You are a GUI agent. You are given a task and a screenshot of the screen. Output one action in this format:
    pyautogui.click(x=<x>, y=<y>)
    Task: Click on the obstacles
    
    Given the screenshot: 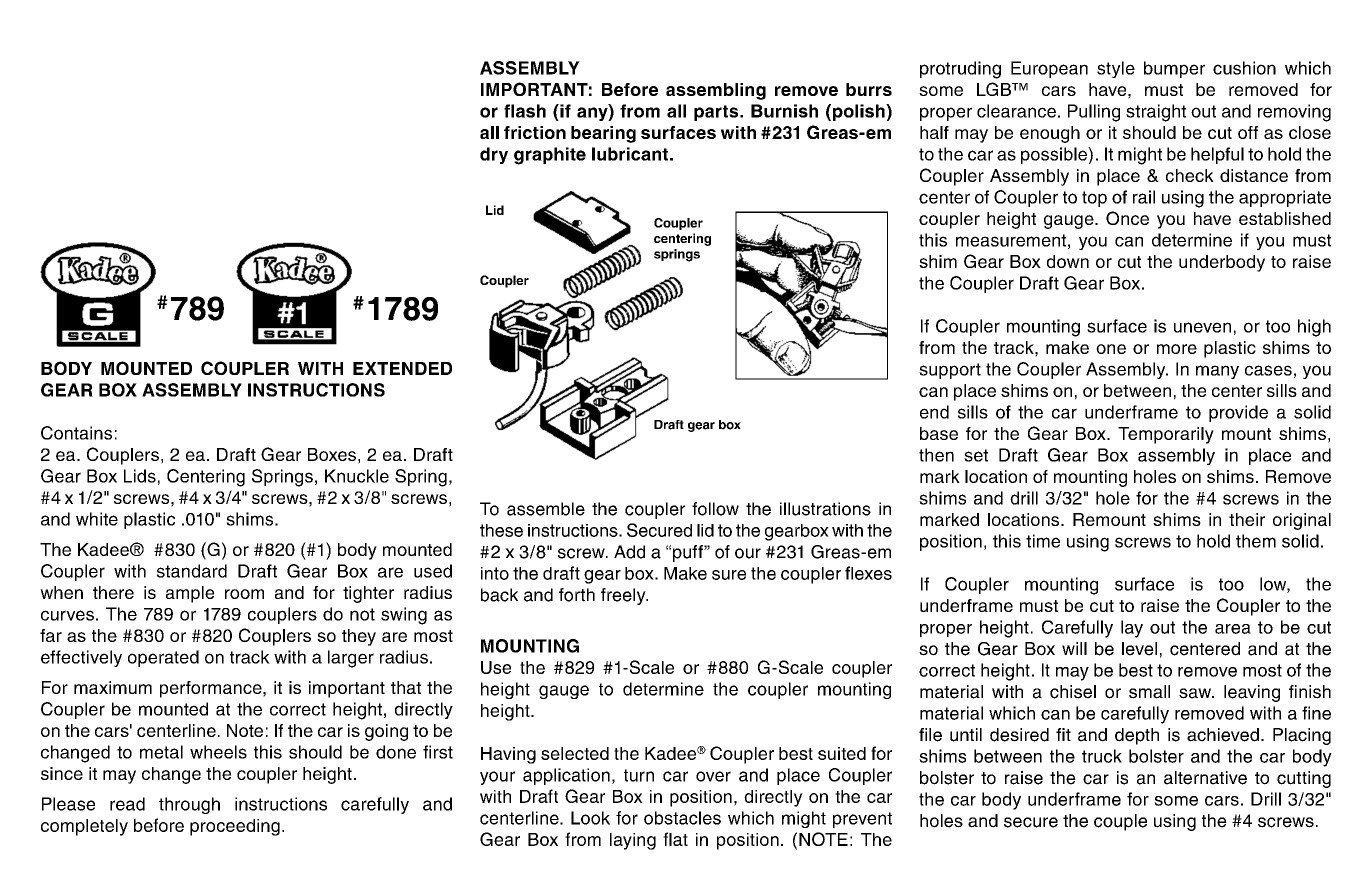 What is the action you would take?
    pyautogui.click(x=682, y=818)
